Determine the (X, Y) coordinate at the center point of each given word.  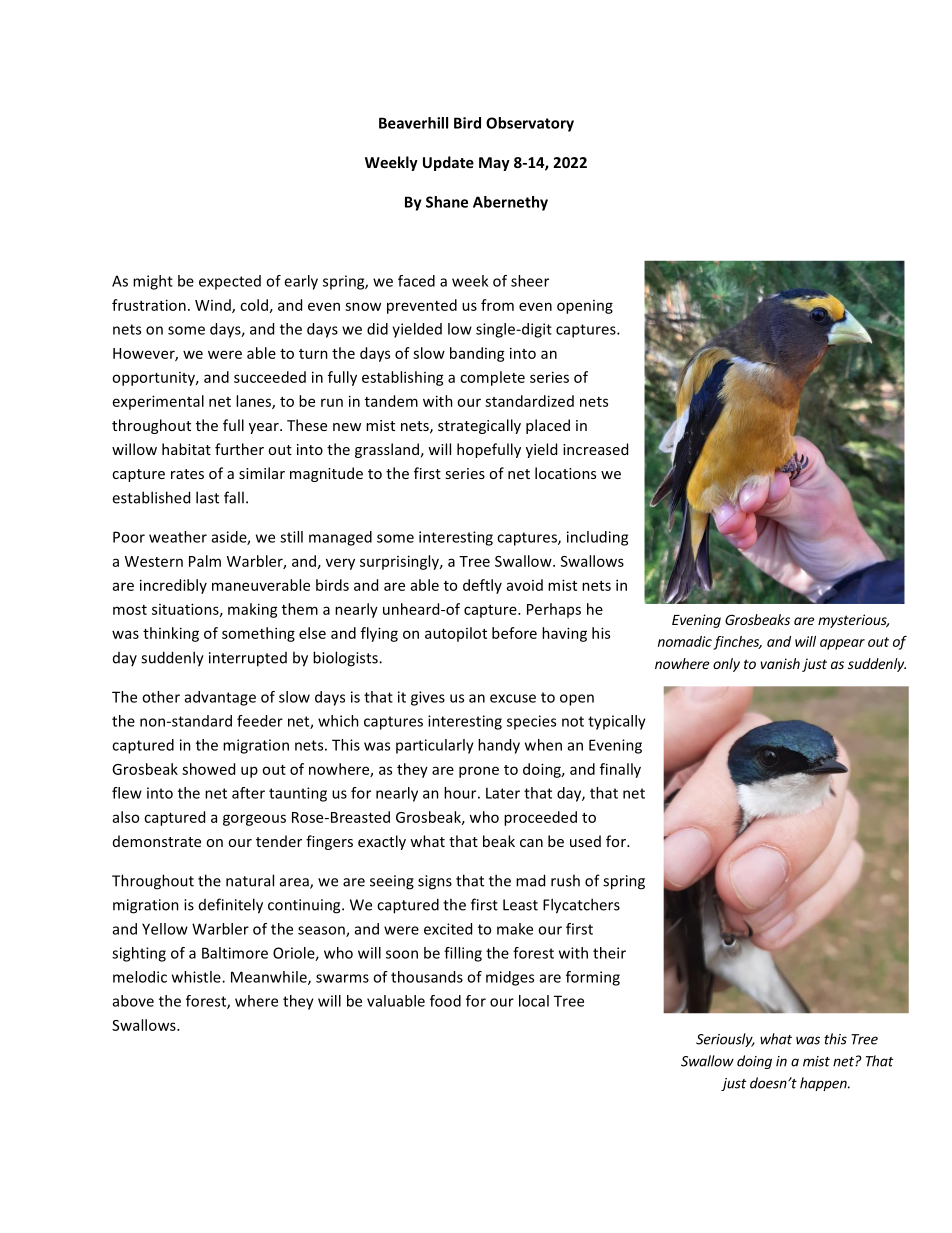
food (445, 1001)
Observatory (530, 124)
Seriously (725, 1040)
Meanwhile (270, 978)
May (494, 164)
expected (230, 282)
